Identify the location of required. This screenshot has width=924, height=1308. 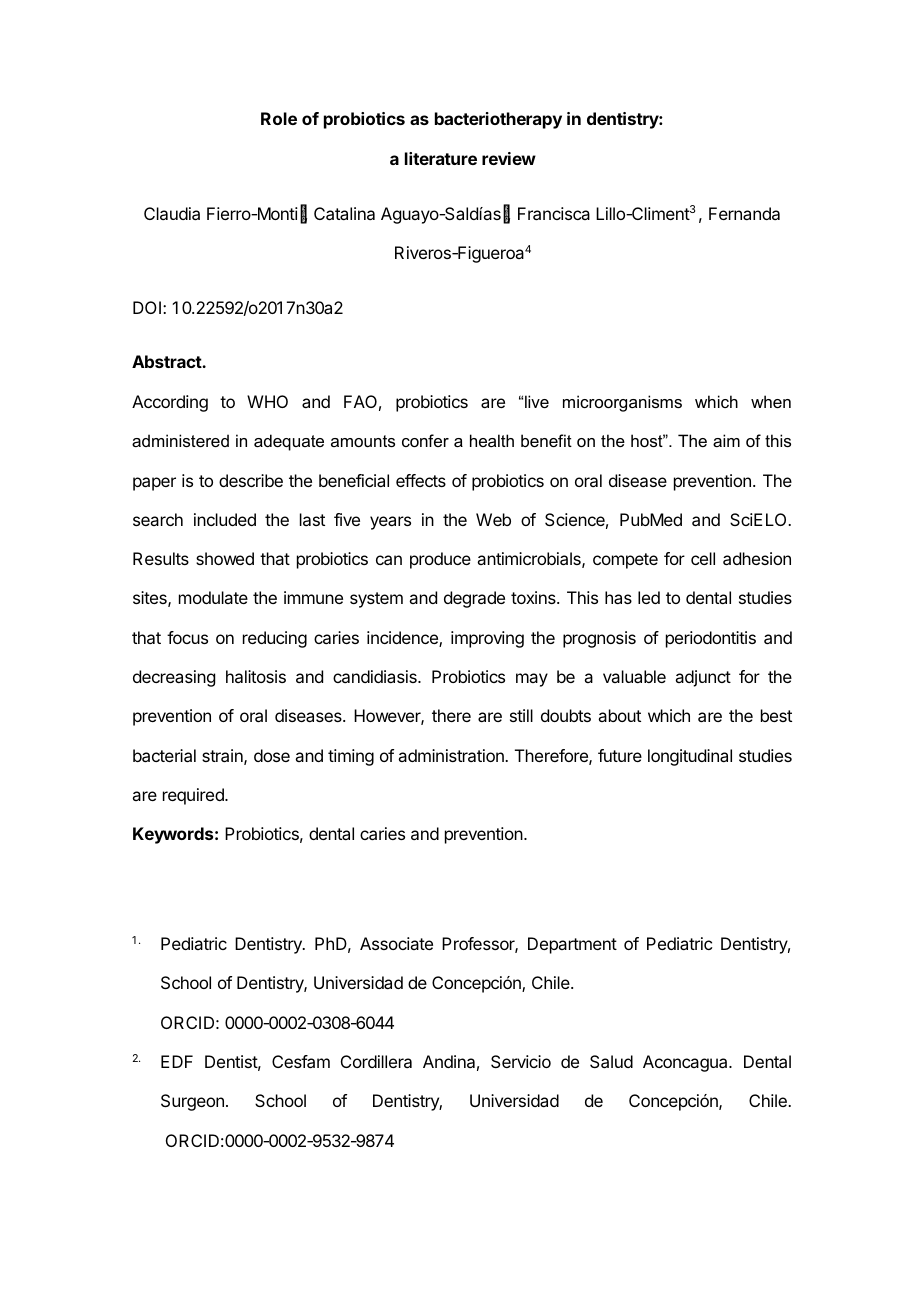
(194, 796).
